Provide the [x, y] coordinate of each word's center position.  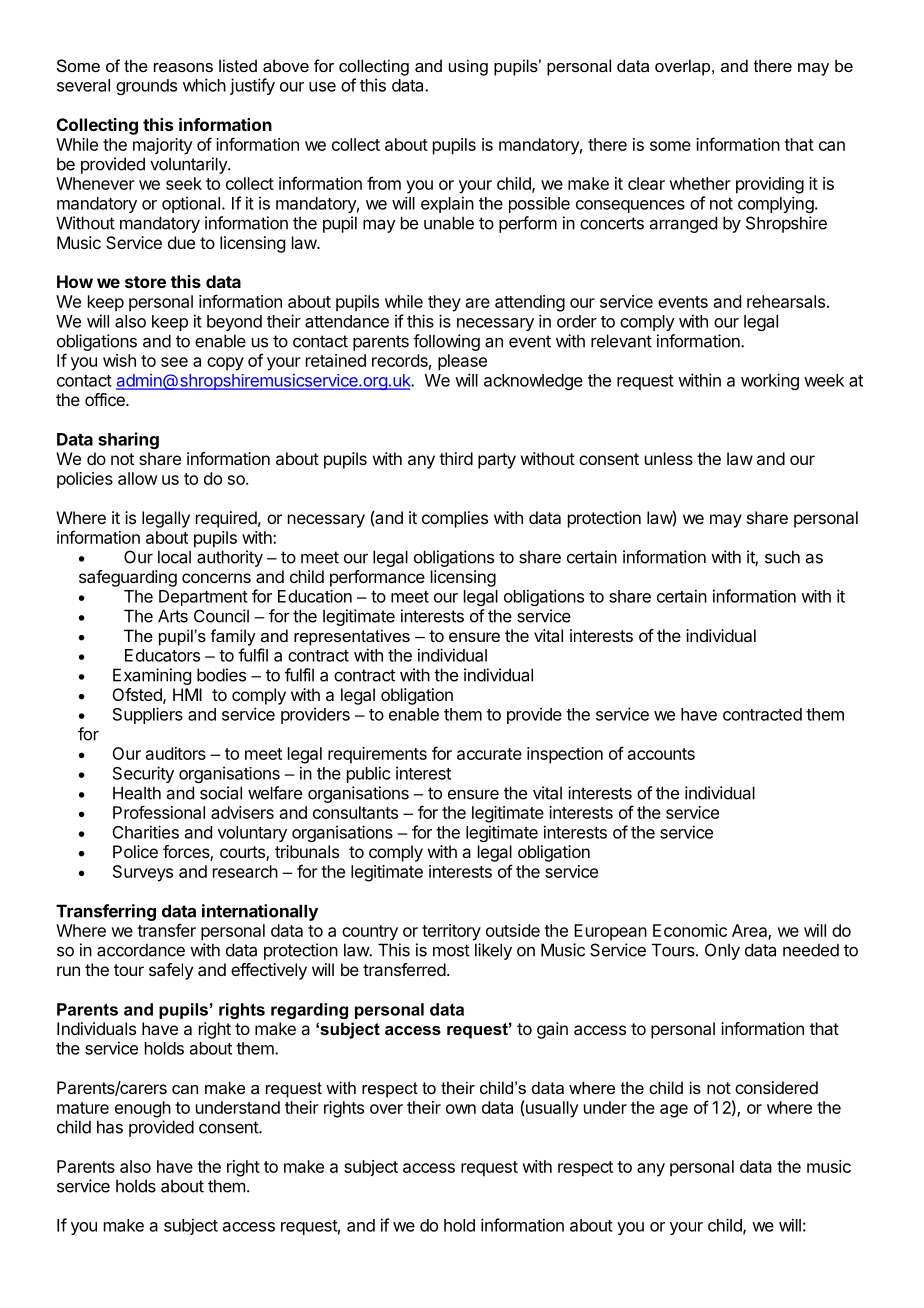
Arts [173, 616]
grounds [146, 87]
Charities [146, 832]
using [468, 67]
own [461, 1109]
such [782, 557]
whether [700, 183]
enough [143, 1109]
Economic [690, 930]
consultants [355, 812]
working [770, 381]
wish [119, 360]
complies [455, 519]
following [446, 342]
